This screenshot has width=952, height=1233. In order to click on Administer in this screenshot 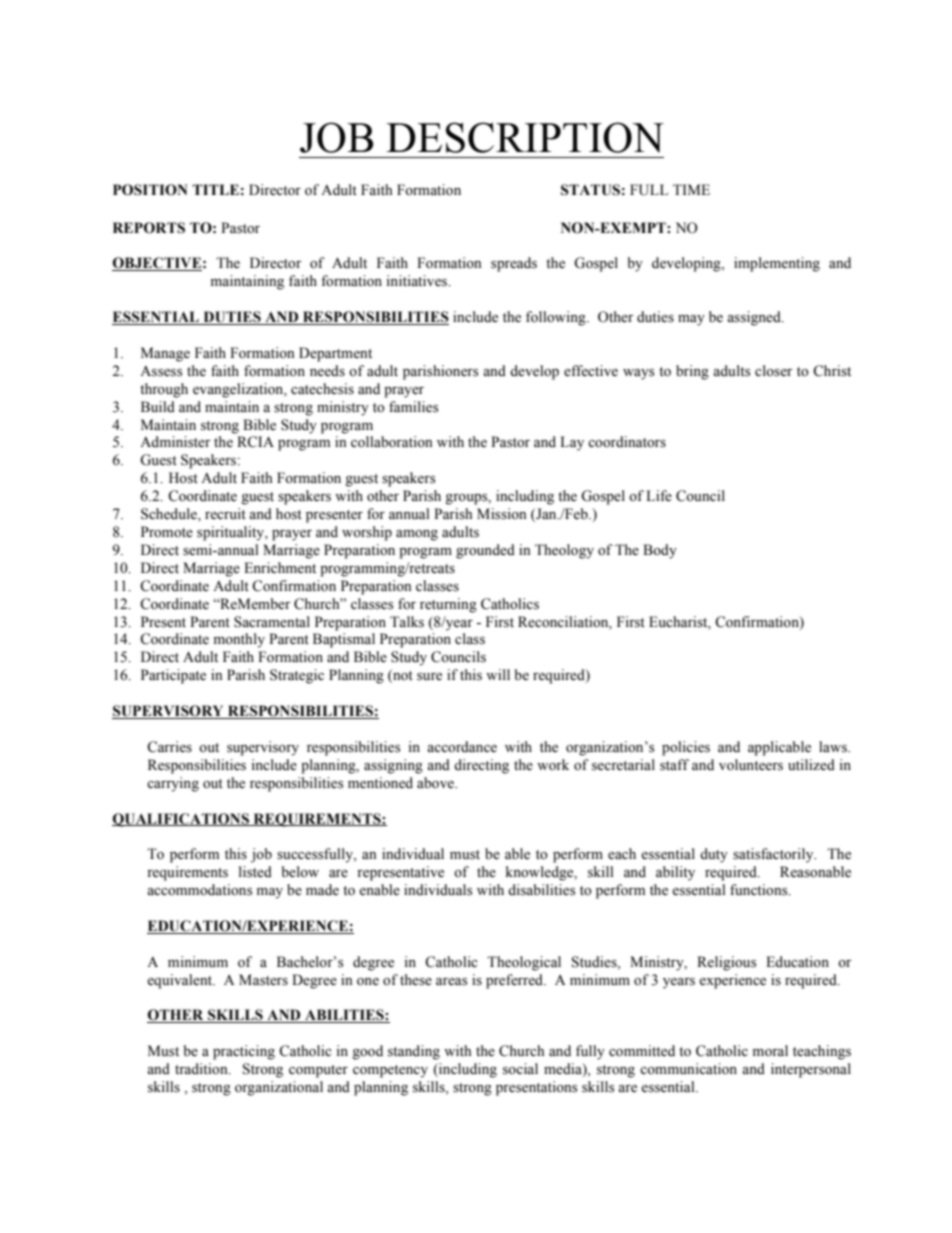, I will do `click(175, 442)`.
